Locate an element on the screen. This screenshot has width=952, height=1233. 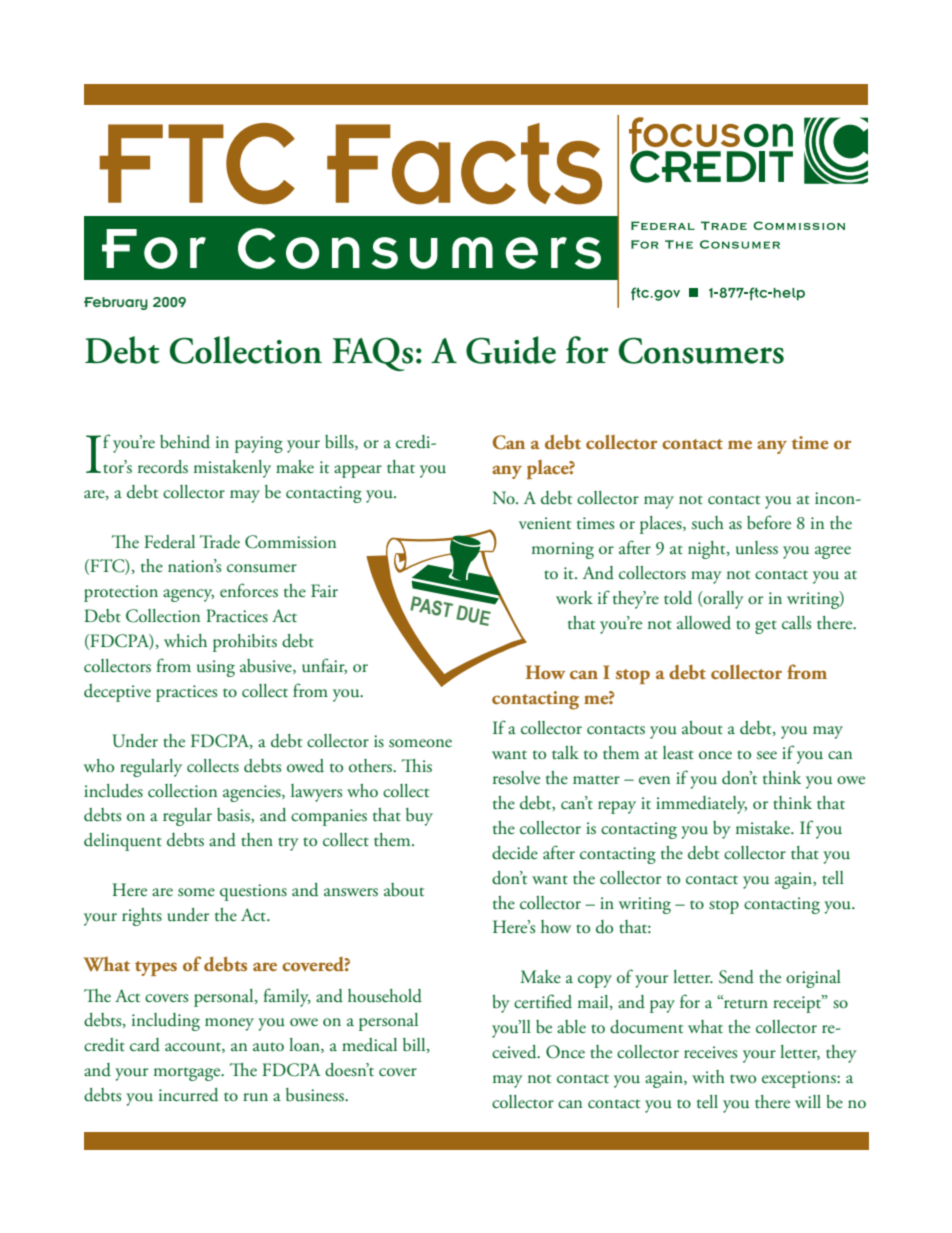
This is located at coordinates (417, 765).
